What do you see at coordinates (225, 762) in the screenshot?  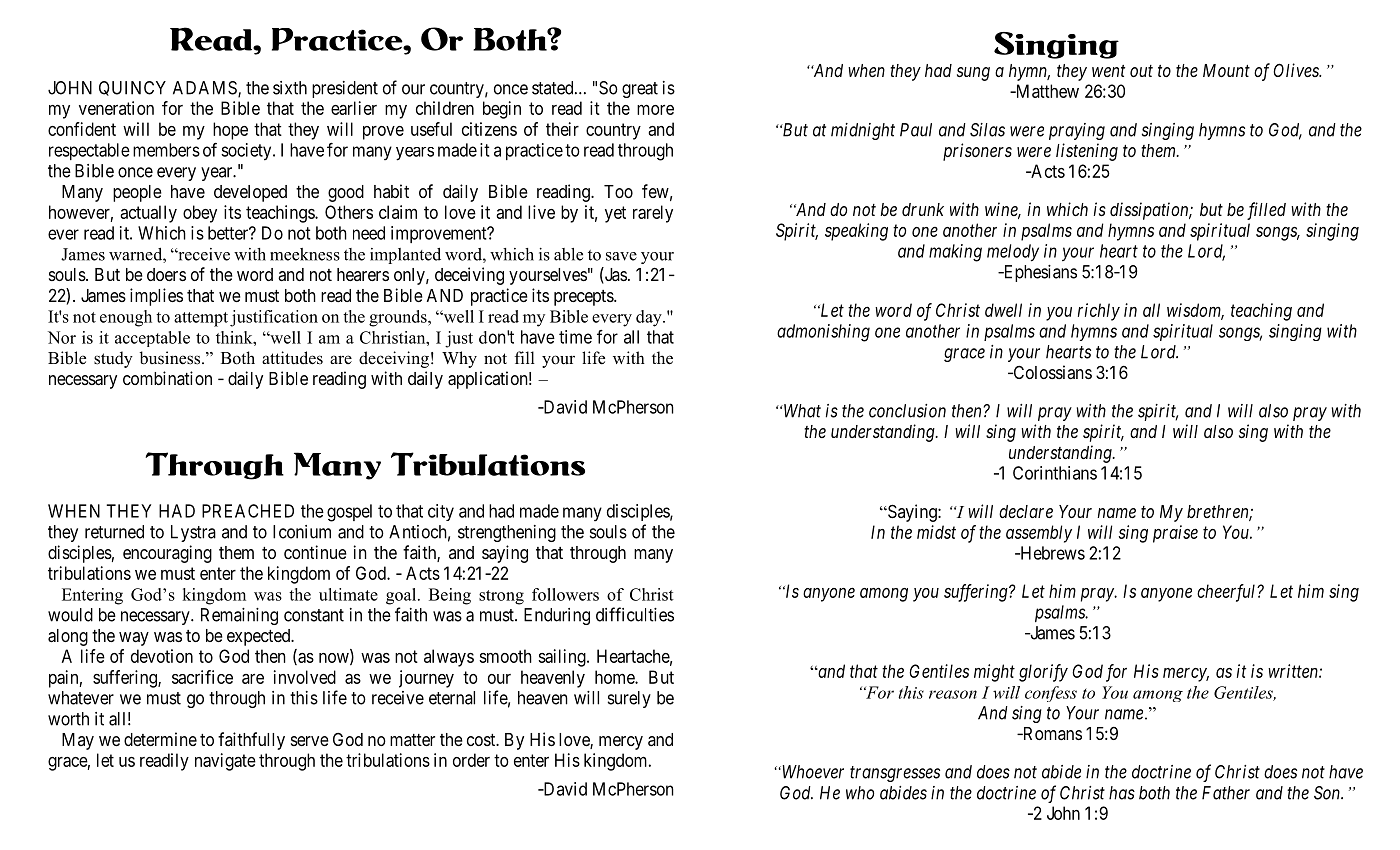 I see `navigate` at bounding box center [225, 762].
